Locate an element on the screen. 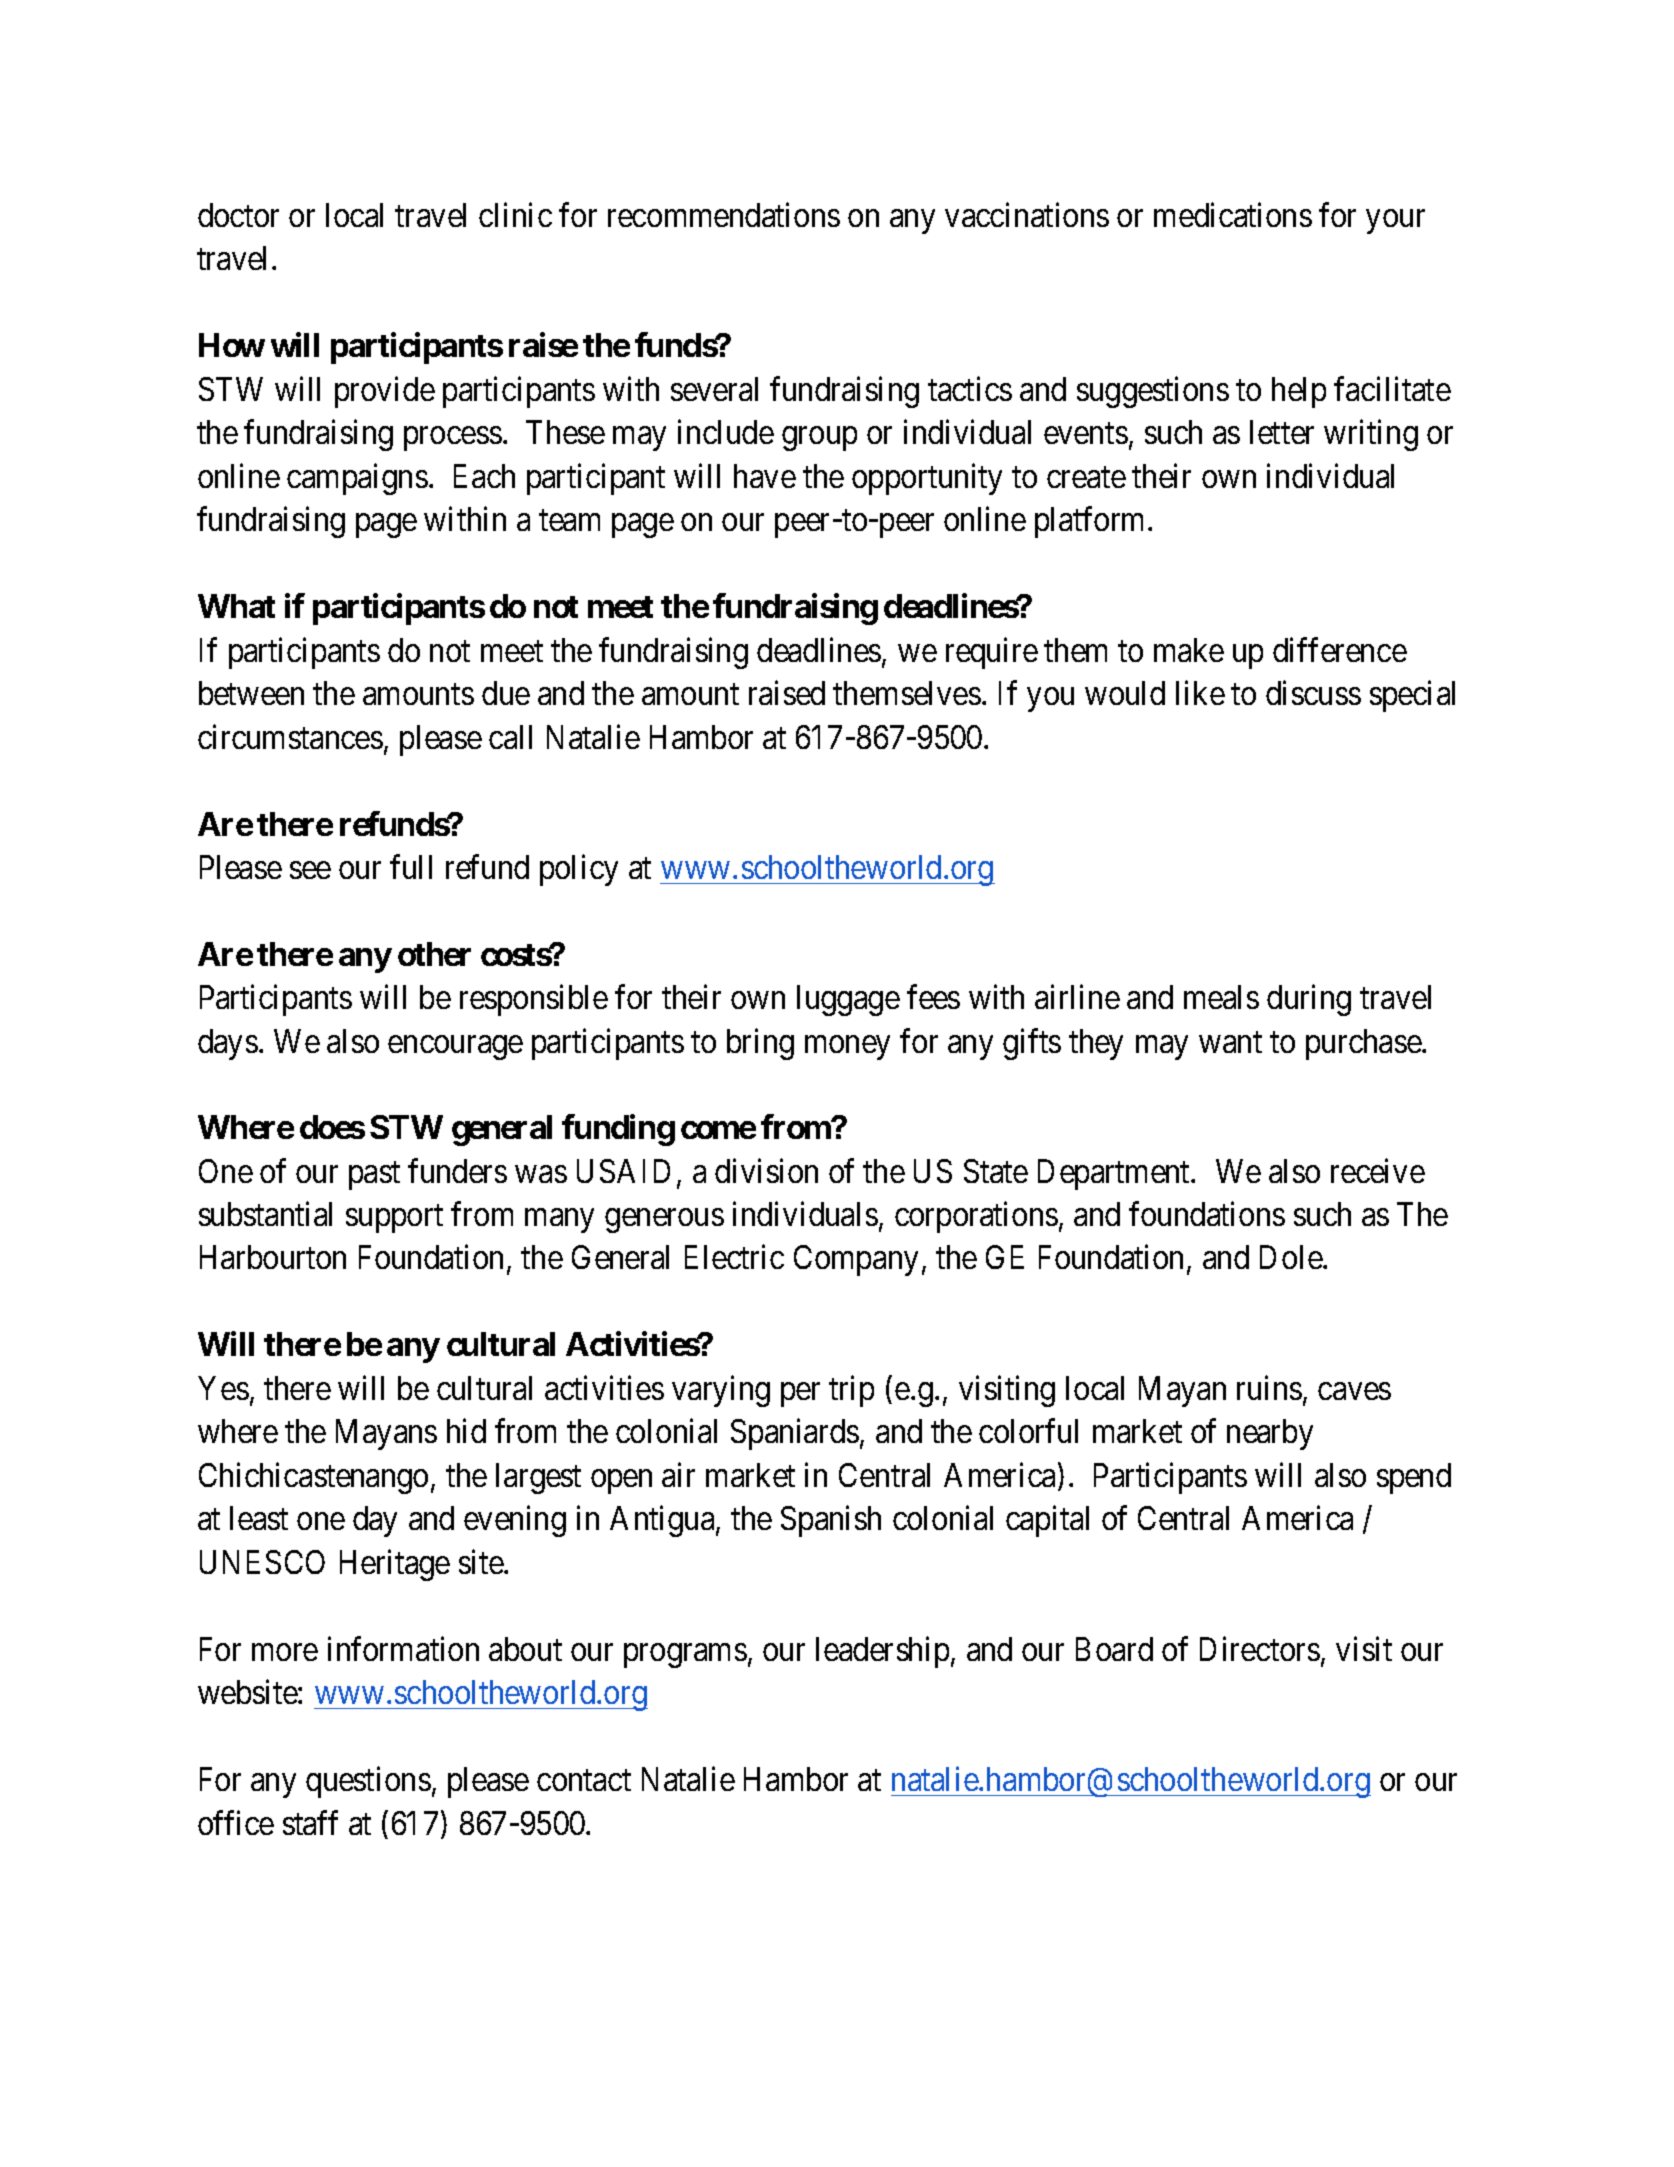 The image size is (1674, 2167). support is located at coordinates (394, 1219).
